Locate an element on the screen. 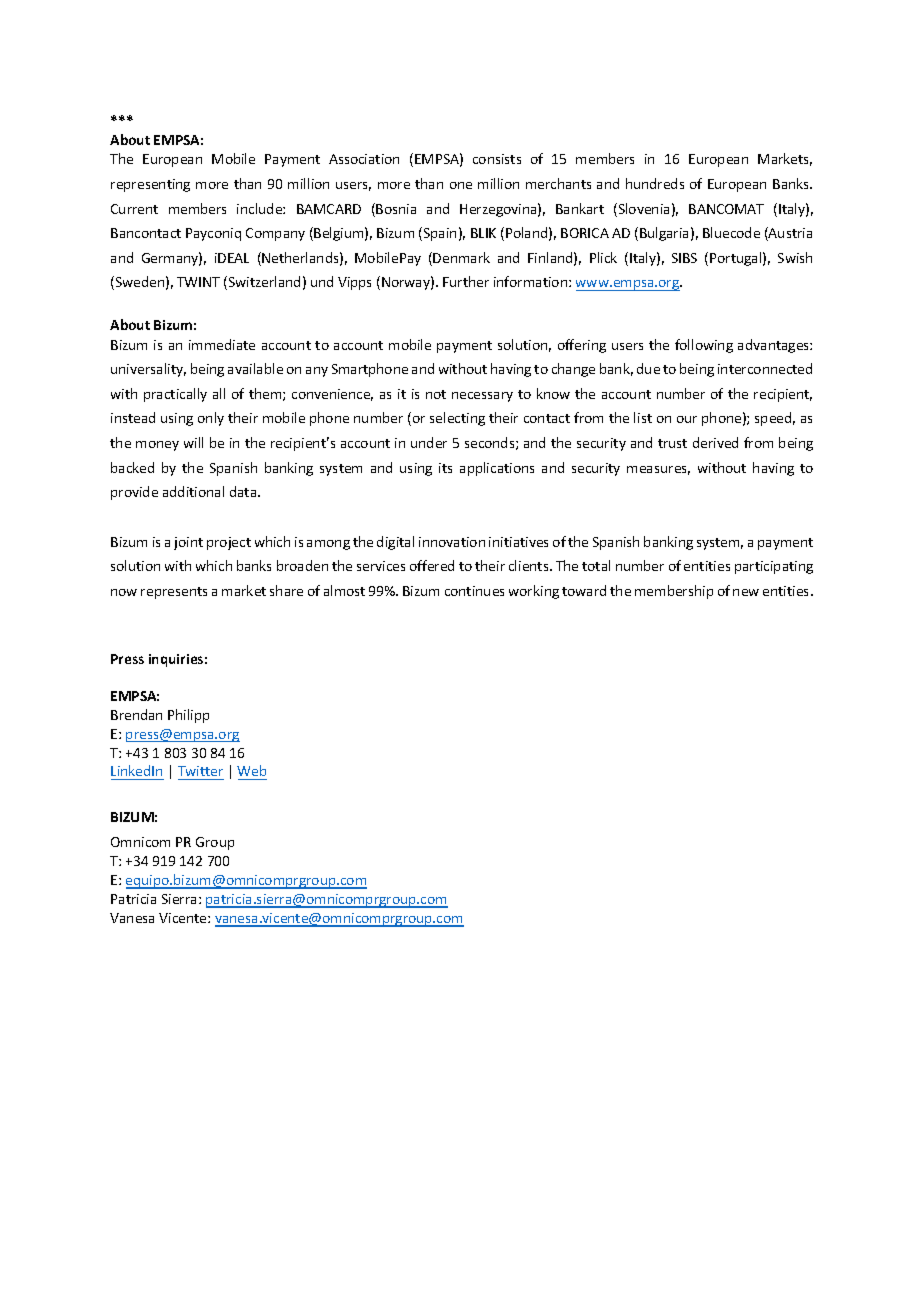  continues is located at coordinates (474, 591).
